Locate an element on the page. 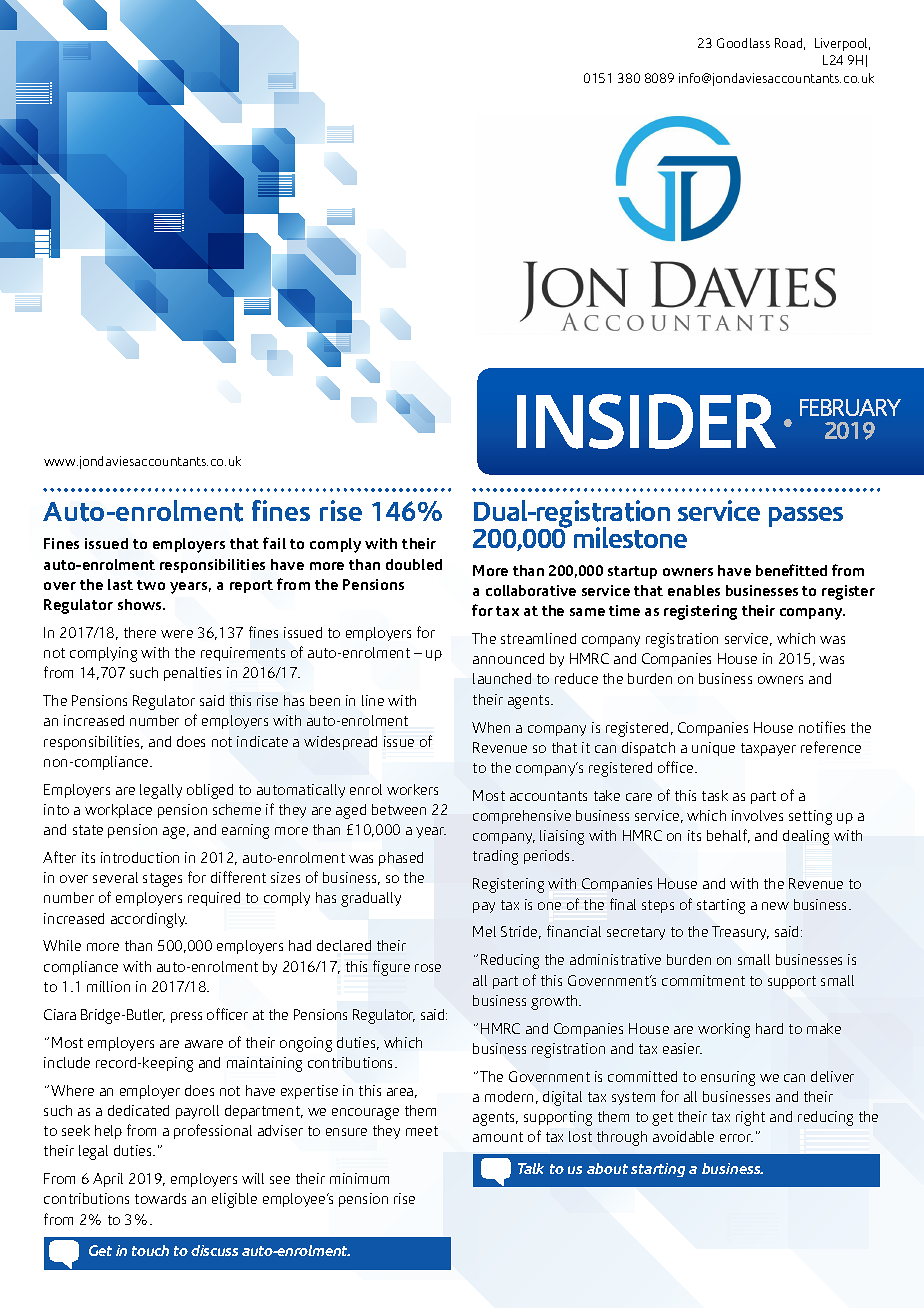 The width and height of the page is (924, 1308). Treasury is located at coordinates (740, 933).
